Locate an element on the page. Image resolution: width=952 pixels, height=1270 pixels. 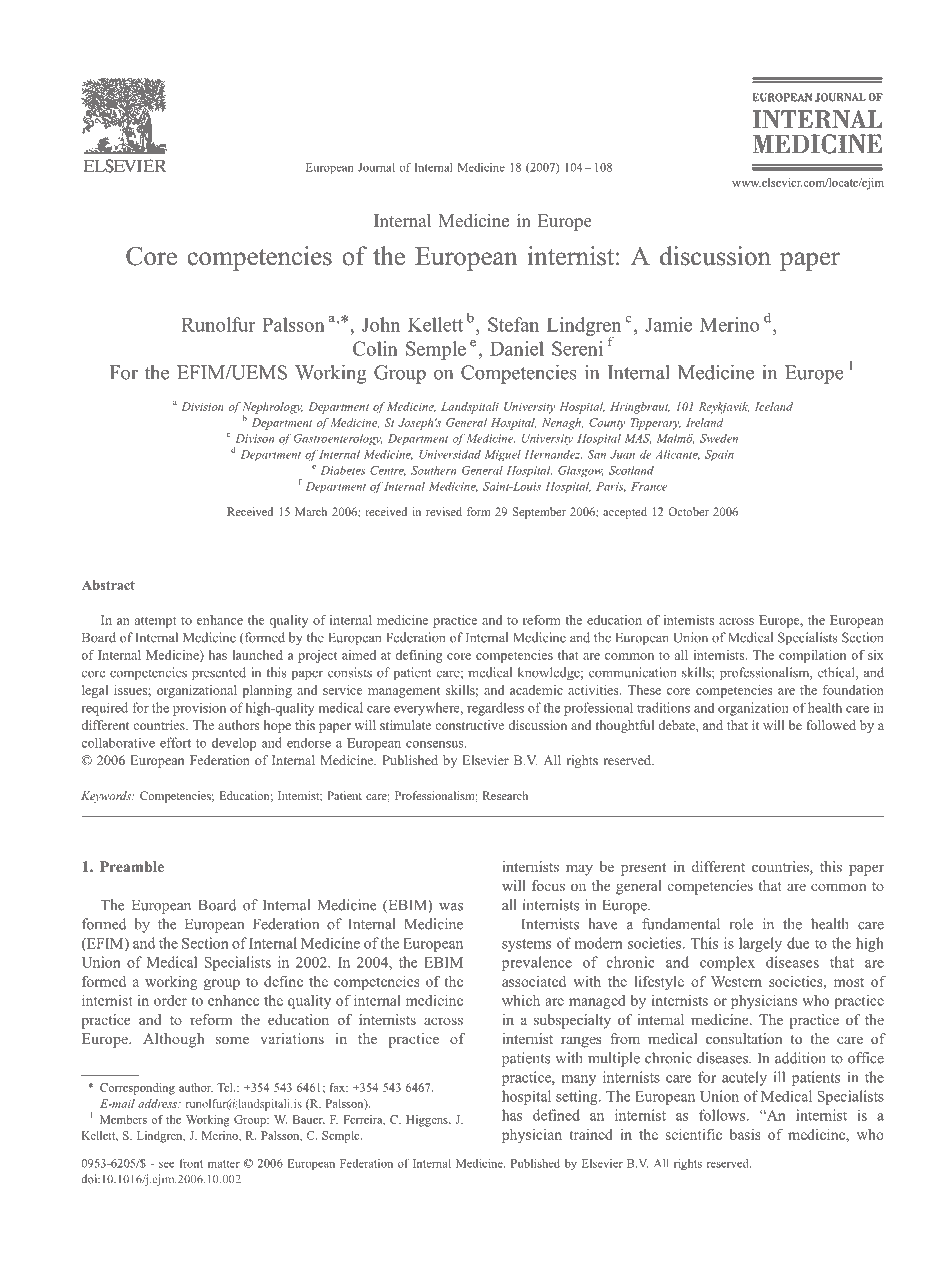
provision is located at coordinates (199, 709).
